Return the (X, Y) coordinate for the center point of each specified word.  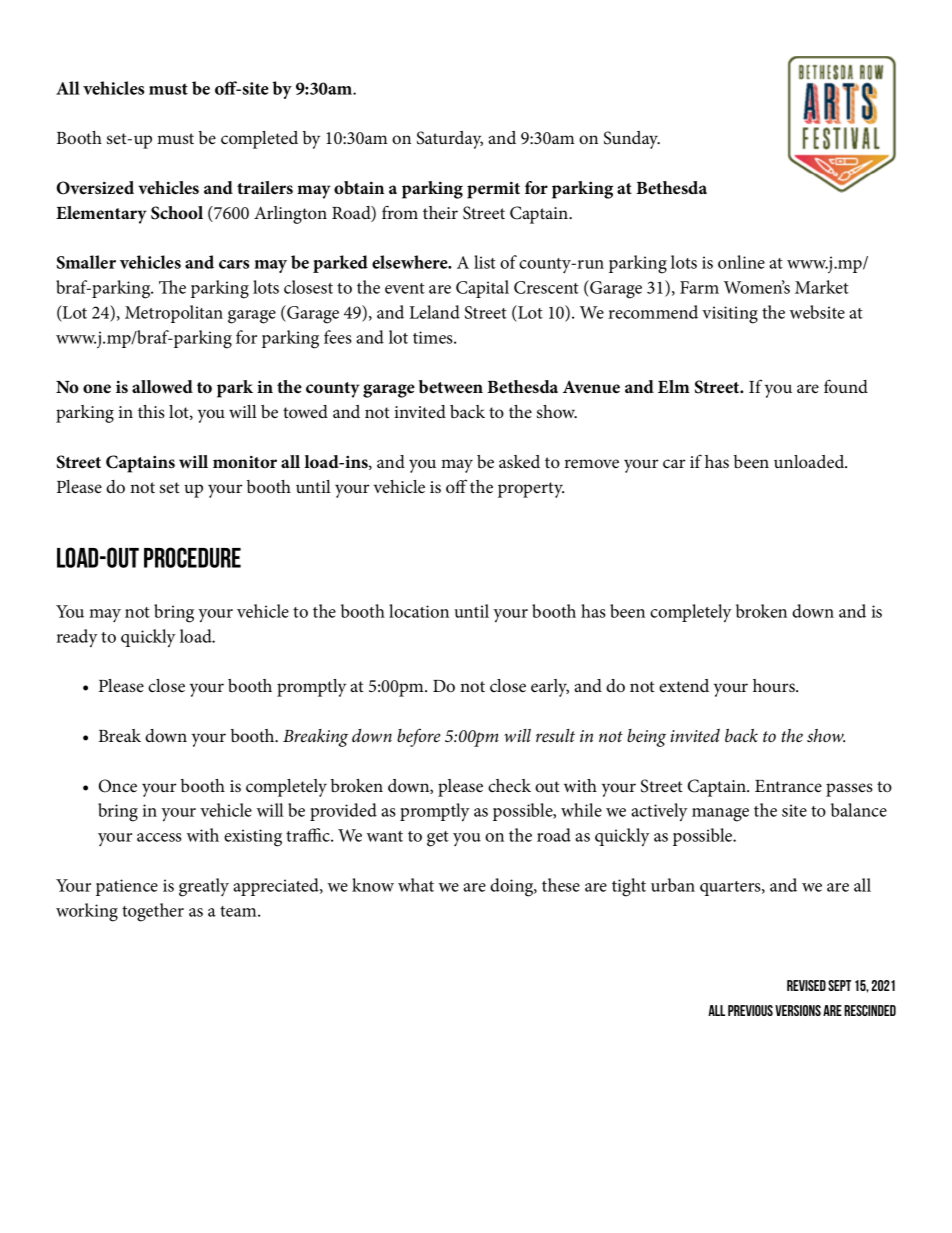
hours (775, 685)
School (177, 213)
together (153, 912)
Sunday (632, 140)
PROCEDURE (192, 557)
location (419, 611)
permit (493, 190)
